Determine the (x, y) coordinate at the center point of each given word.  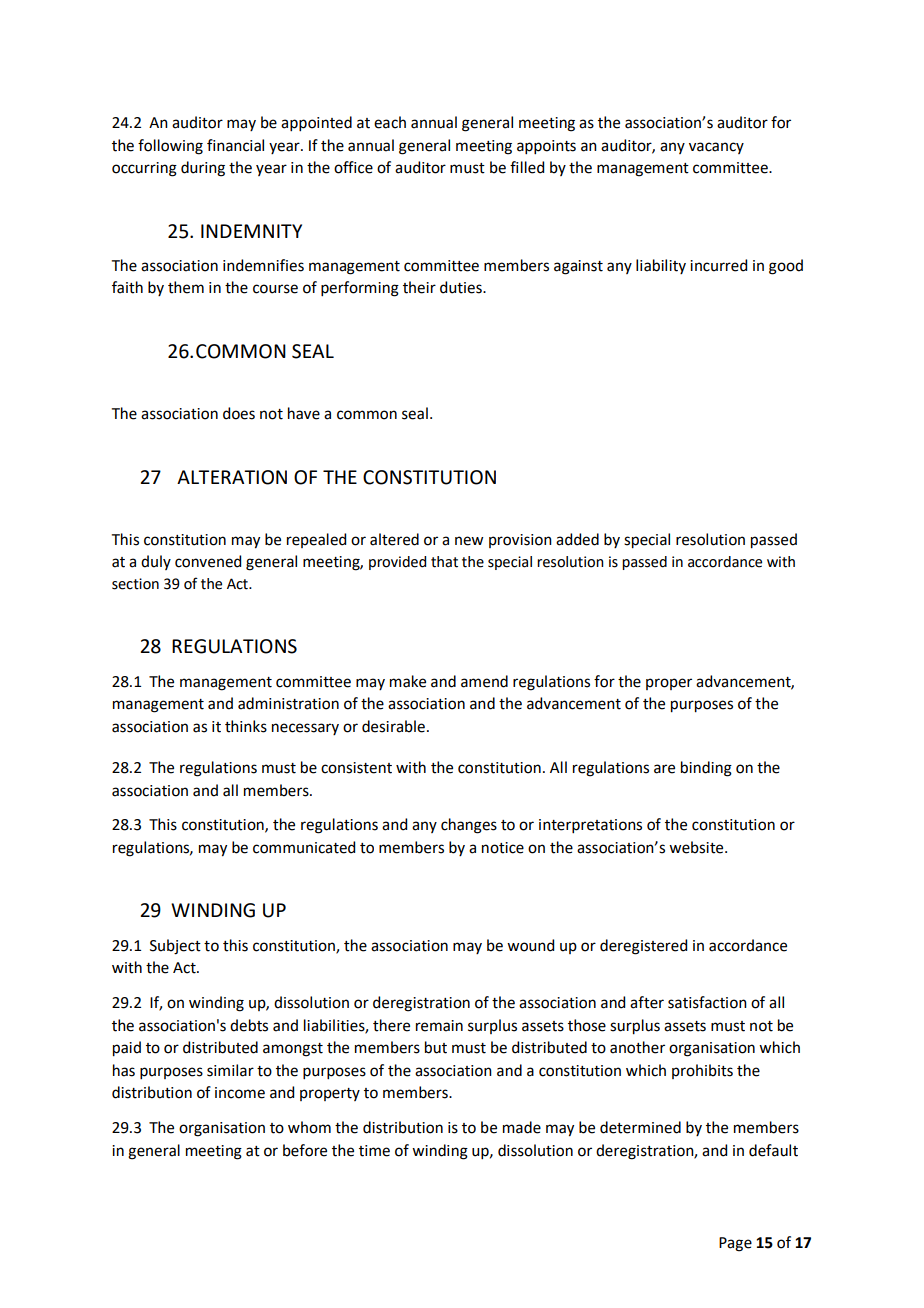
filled (527, 167)
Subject (175, 947)
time (374, 1151)
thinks (246, 726)
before (305, 1150)
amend (484, 681)
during (203, 169)
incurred (718, 265)
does (239, 413)
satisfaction (707, 1002)
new (469, 541)
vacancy (716, 148)
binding (706, 769)
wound (530, 945)
